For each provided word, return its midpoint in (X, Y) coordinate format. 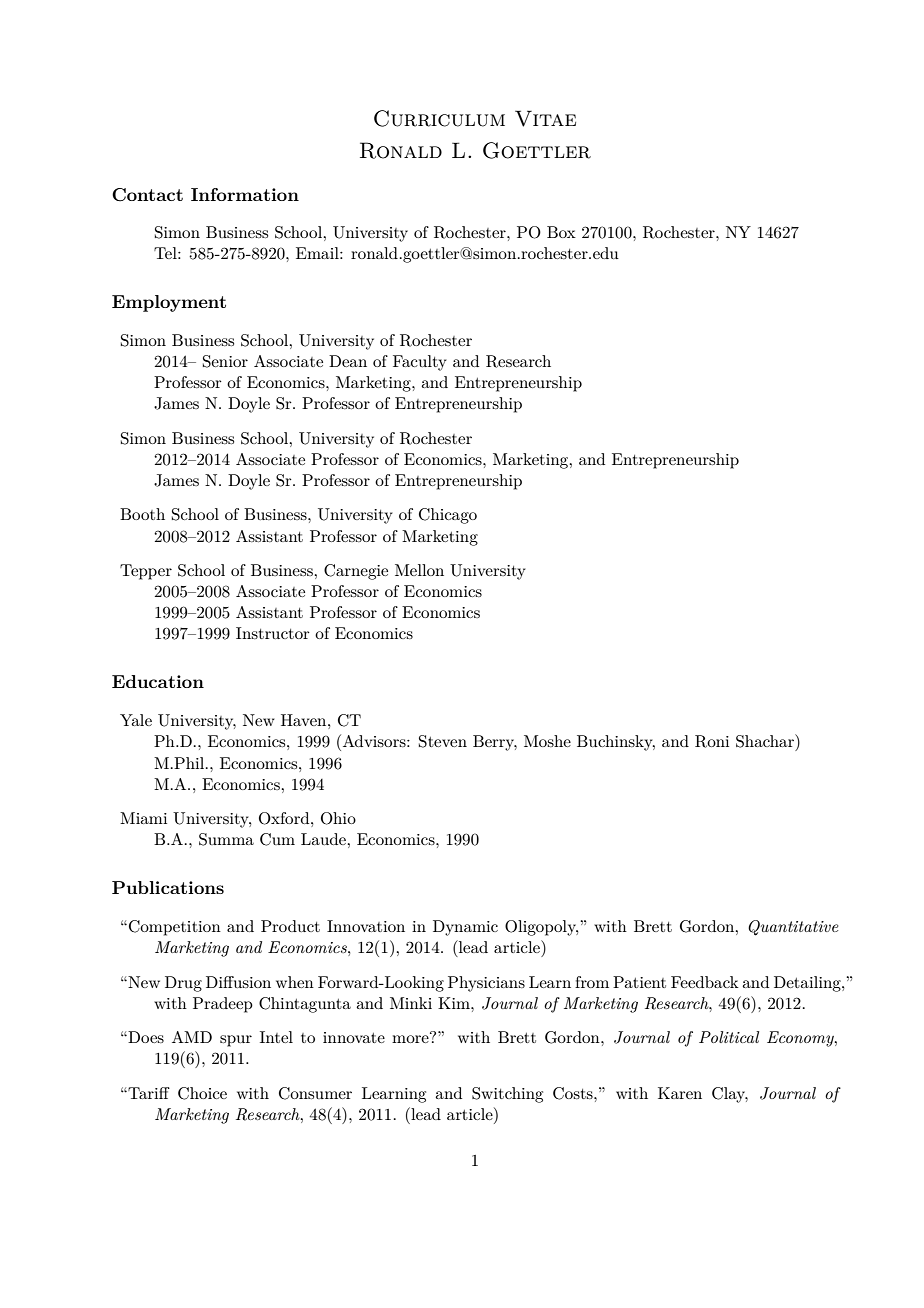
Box (561, 232)
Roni (712, 741)
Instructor (273, 633)
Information (245, 194)
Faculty (420, 363)
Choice (202, 1093)
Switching (507, 1095)
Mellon (419, 570)
